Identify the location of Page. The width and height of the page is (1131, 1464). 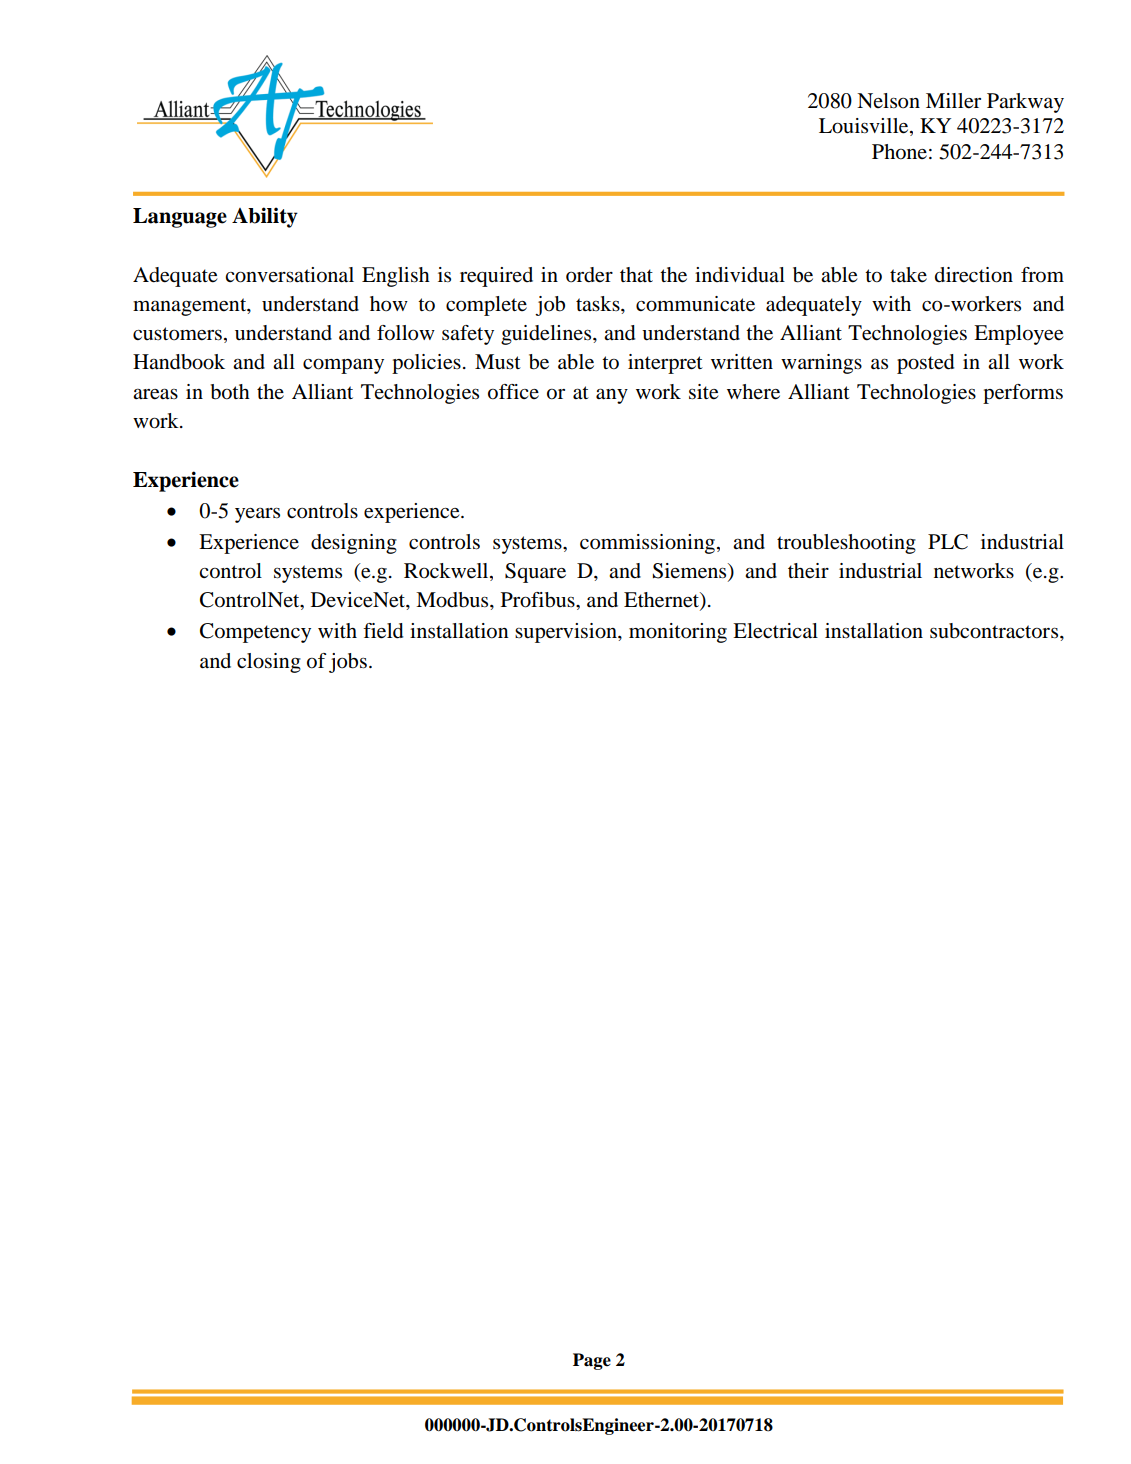
(592, 1361).
